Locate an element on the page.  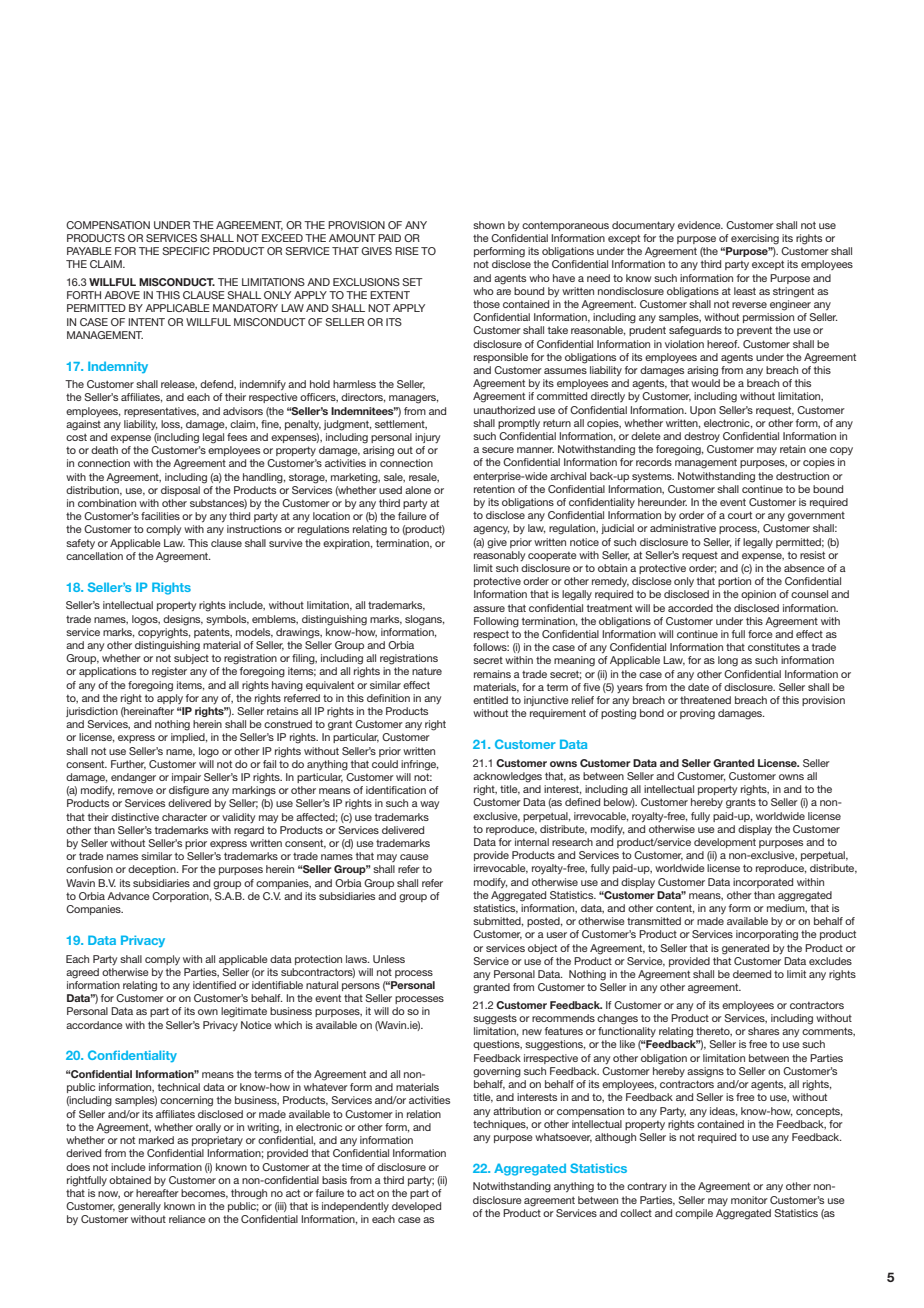
identified is located at coordinates (214, 985).
